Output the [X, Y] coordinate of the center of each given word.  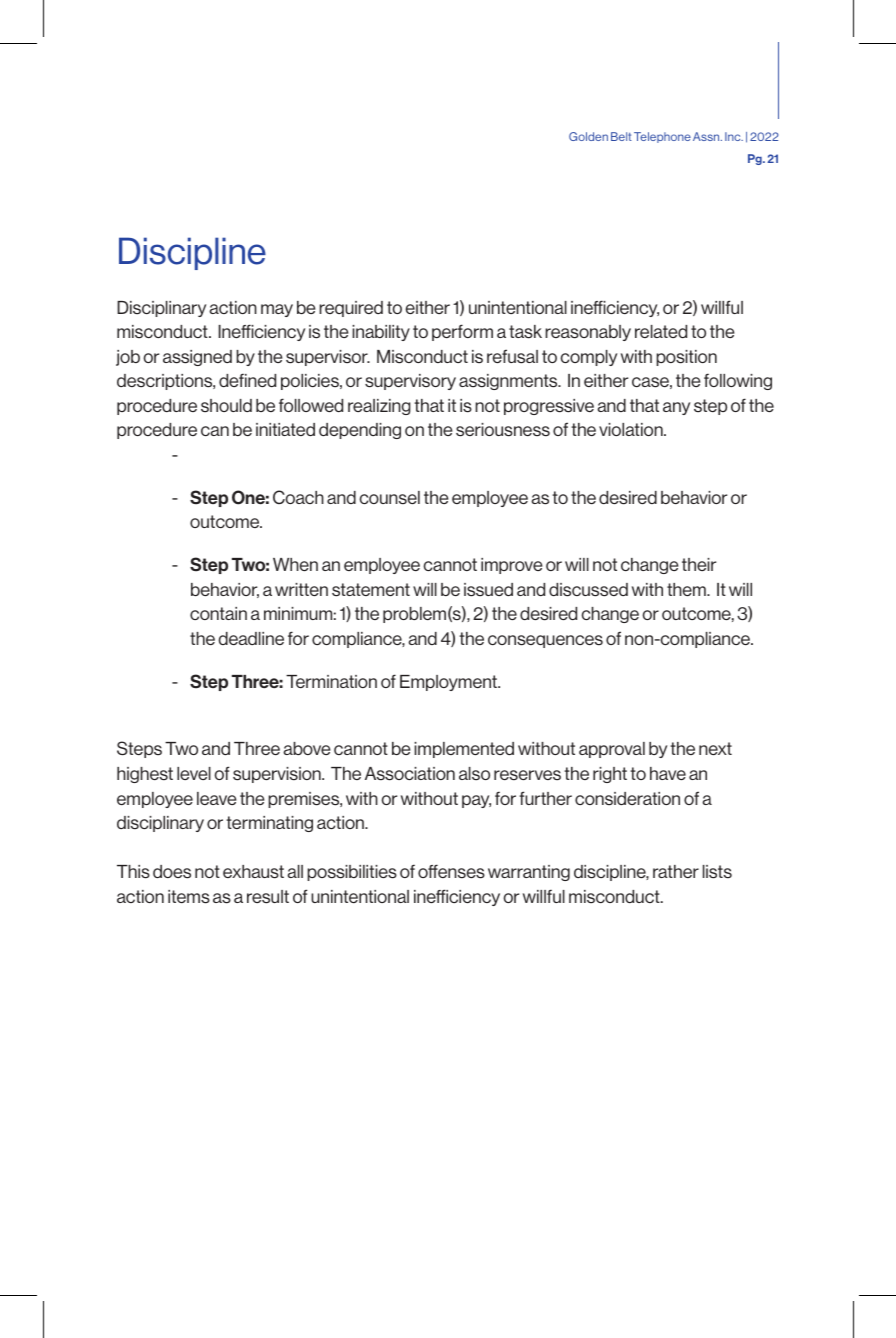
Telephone [662, 137]
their [699, 564]
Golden [588, 136]
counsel [390, 497]
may [277, 310]
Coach [298, 497]
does [172, 872]
